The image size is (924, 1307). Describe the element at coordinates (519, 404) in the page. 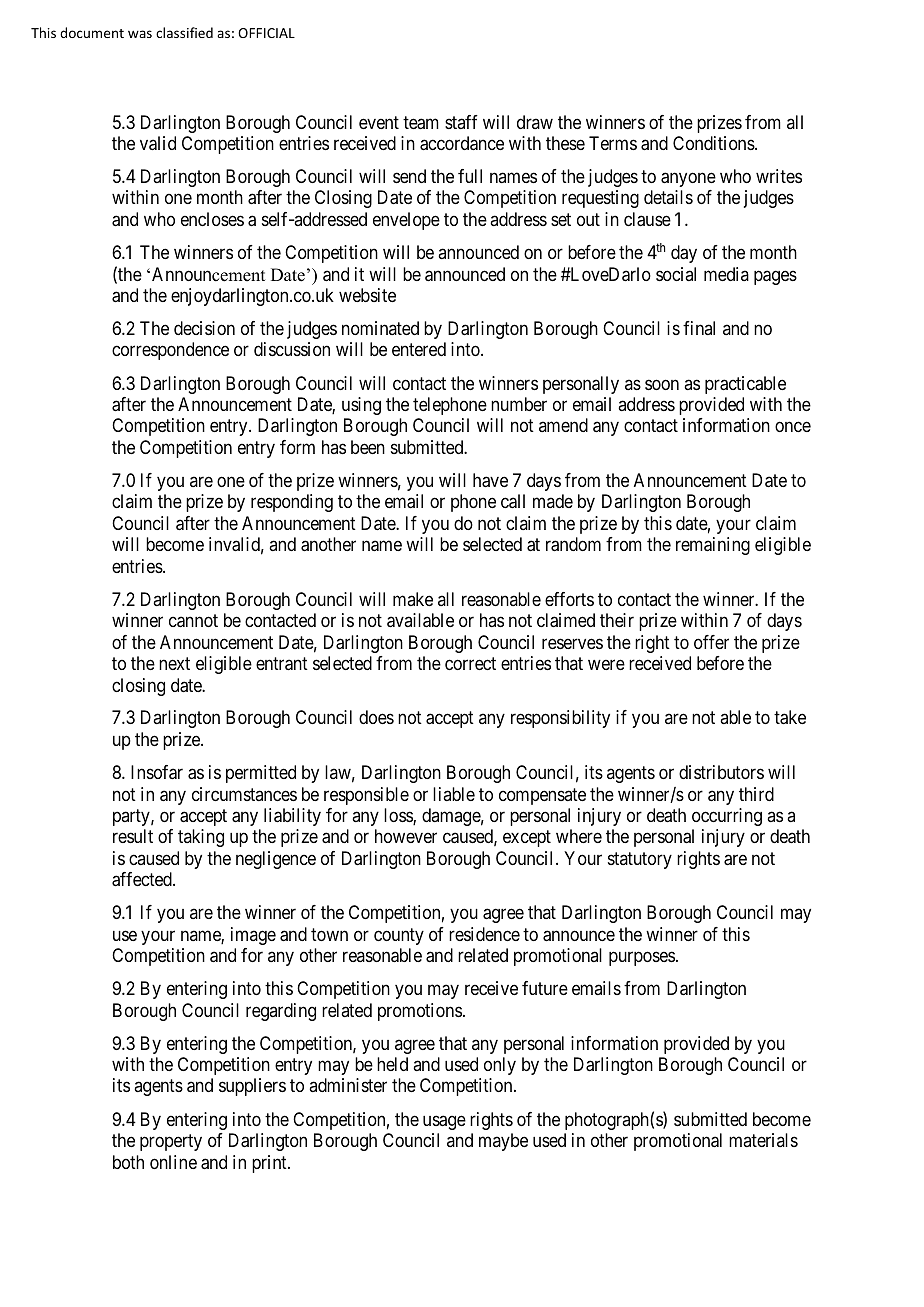

I see `number` at that location.
